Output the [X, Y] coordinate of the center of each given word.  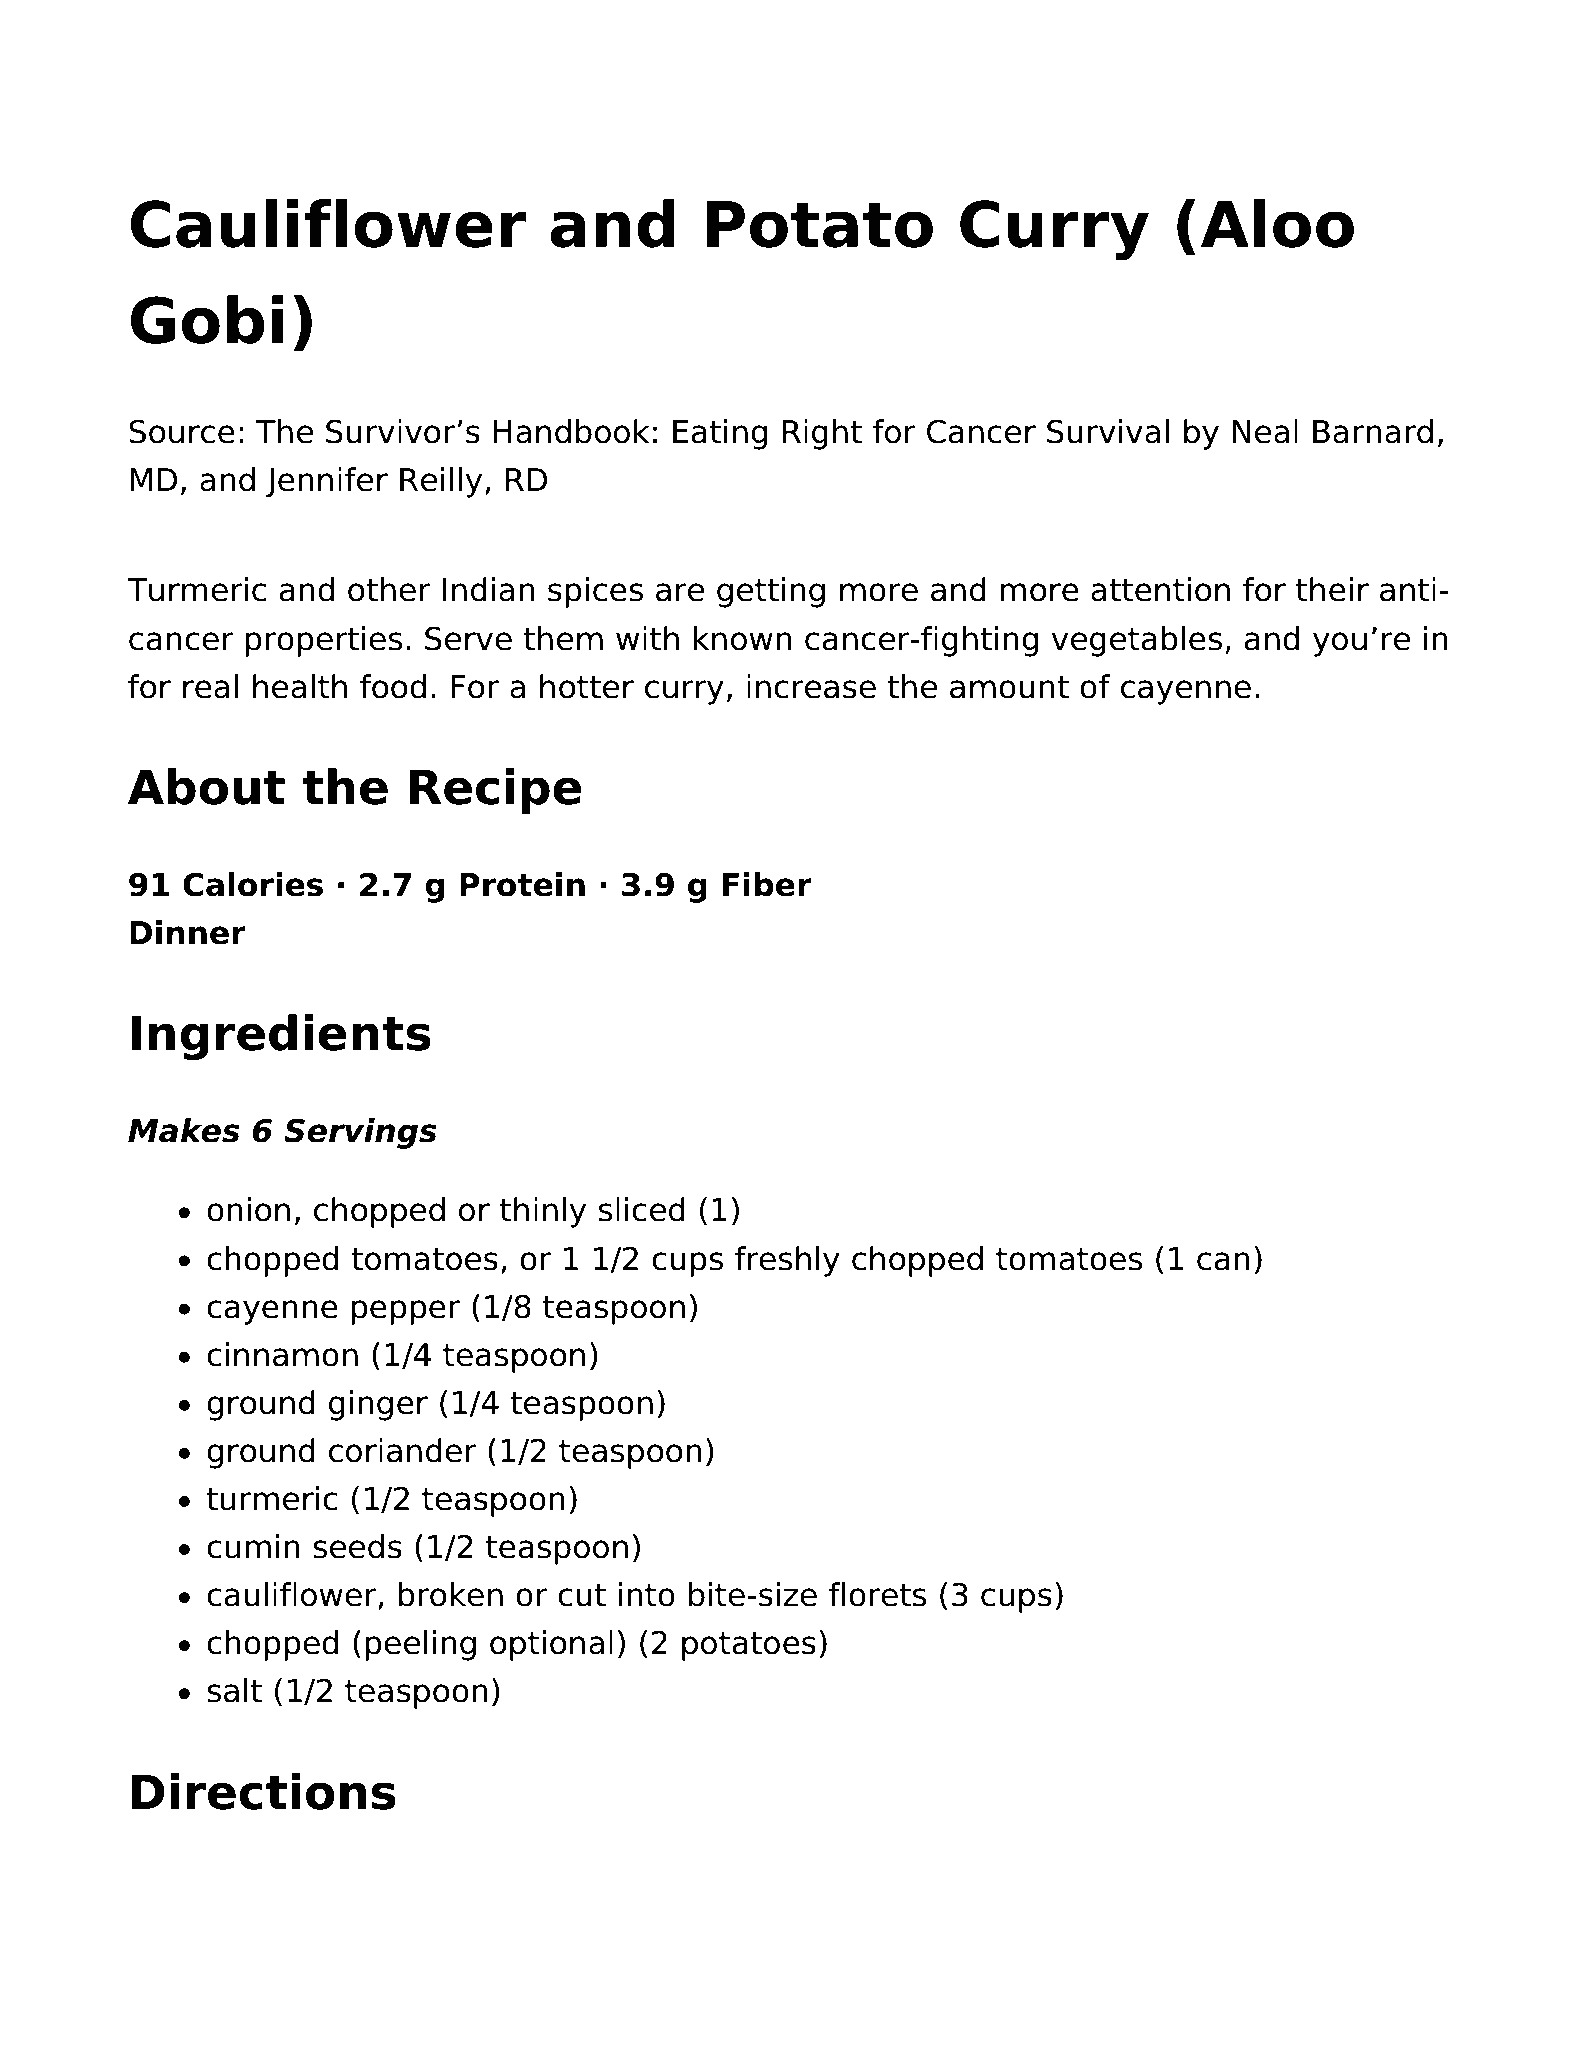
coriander [403, 1450]
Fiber [767, 884]
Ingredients [281, 1037]
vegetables [1136, 641]
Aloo [1277, 223]
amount [1009, 687]
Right [822, 434]
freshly [787, 1261]
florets [878, 1594]
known [743, 638]
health [300, 686]
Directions [264, 1791]
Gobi [207, 319]
